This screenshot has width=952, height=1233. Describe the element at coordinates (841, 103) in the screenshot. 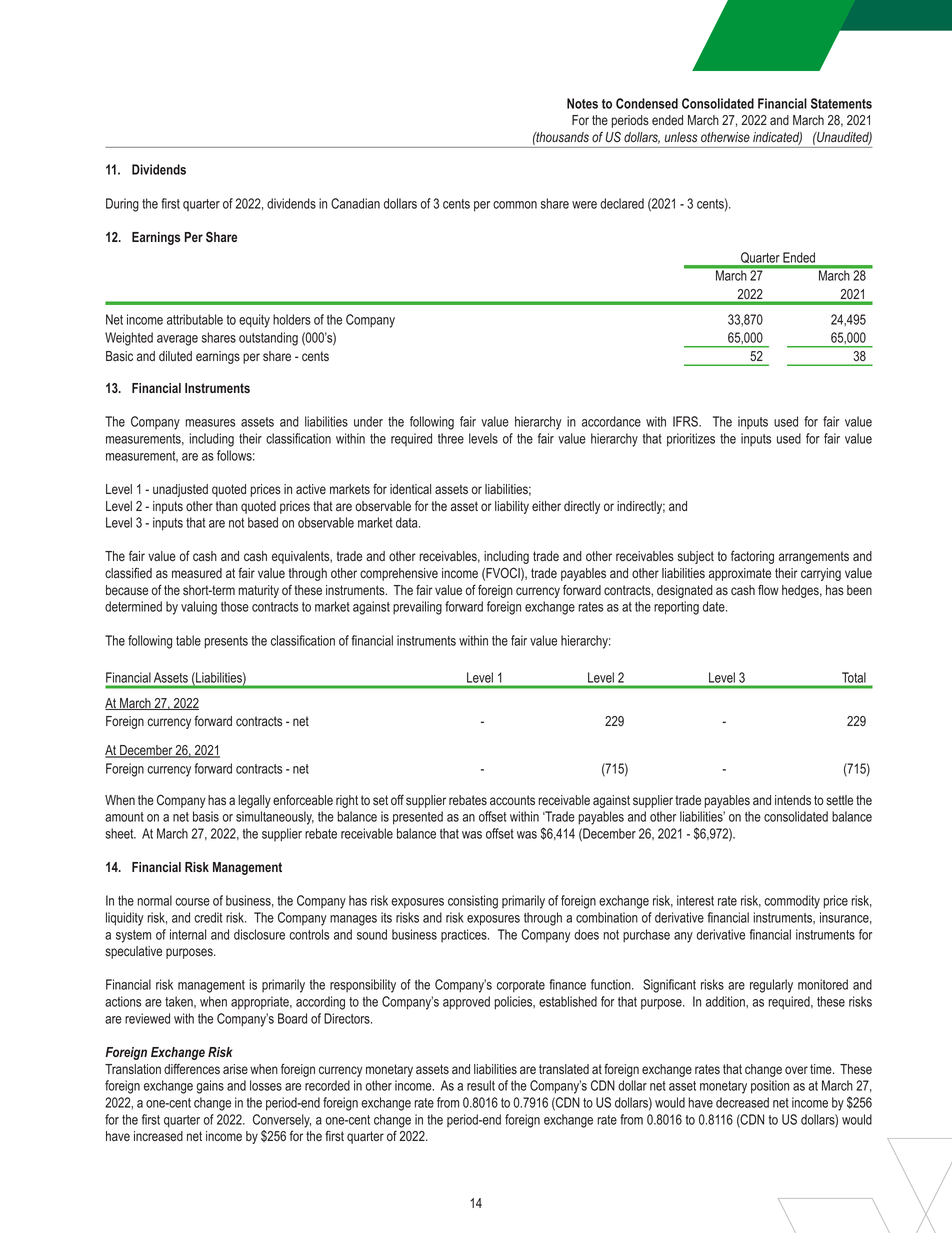

I see `Statements` at that location.
